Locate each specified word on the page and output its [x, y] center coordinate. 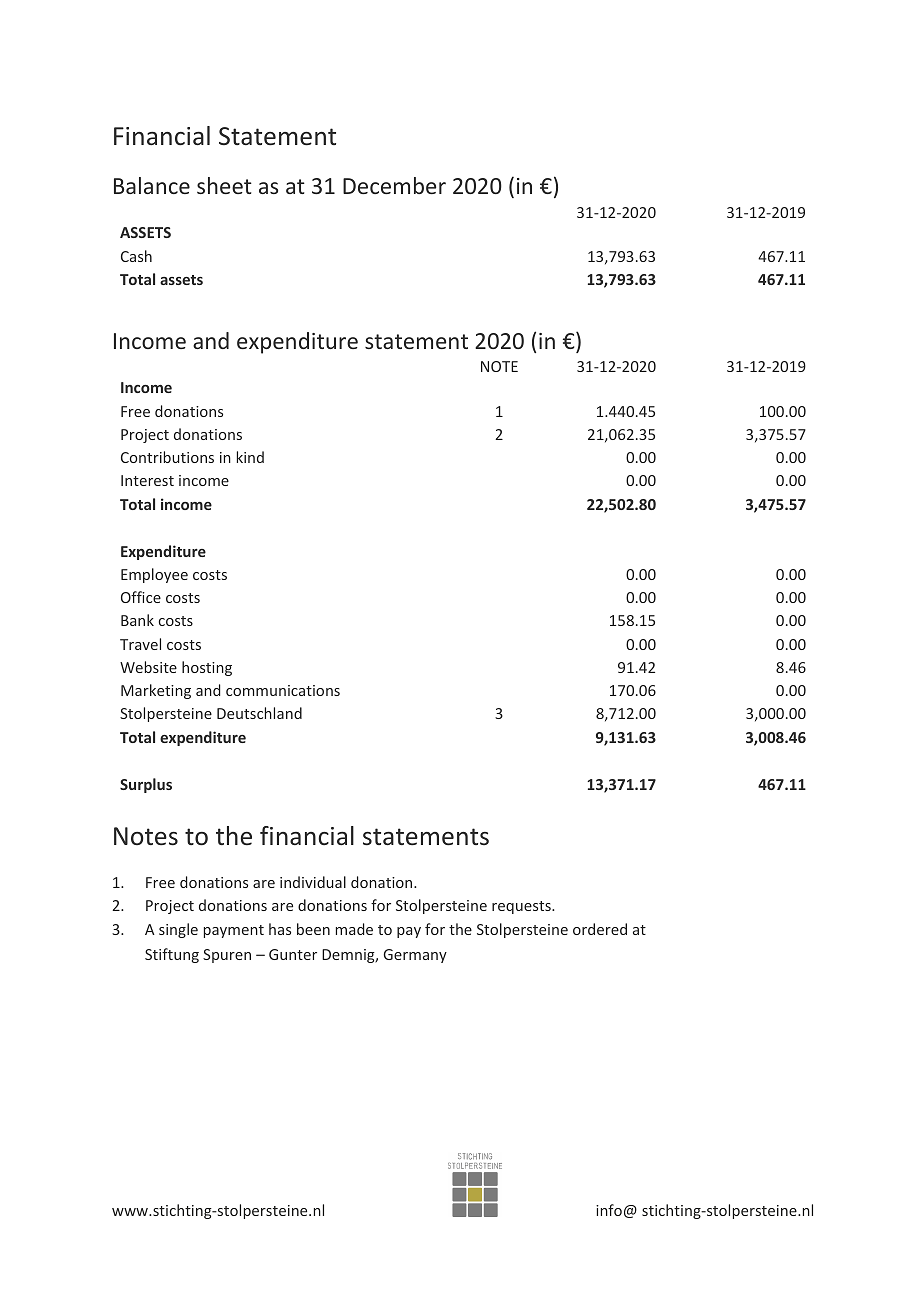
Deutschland [259, 713]
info [609, 1210]
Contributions [167, 457]
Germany [415, 956]
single [178, 930]
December [394, 185]
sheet [224, 185]
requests [522, 907]
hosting [207, 668]
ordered [600, 929]
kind [250, 457]
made [354, 929]
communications [283, 690]
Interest [147, 480]
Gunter [293, 954]
